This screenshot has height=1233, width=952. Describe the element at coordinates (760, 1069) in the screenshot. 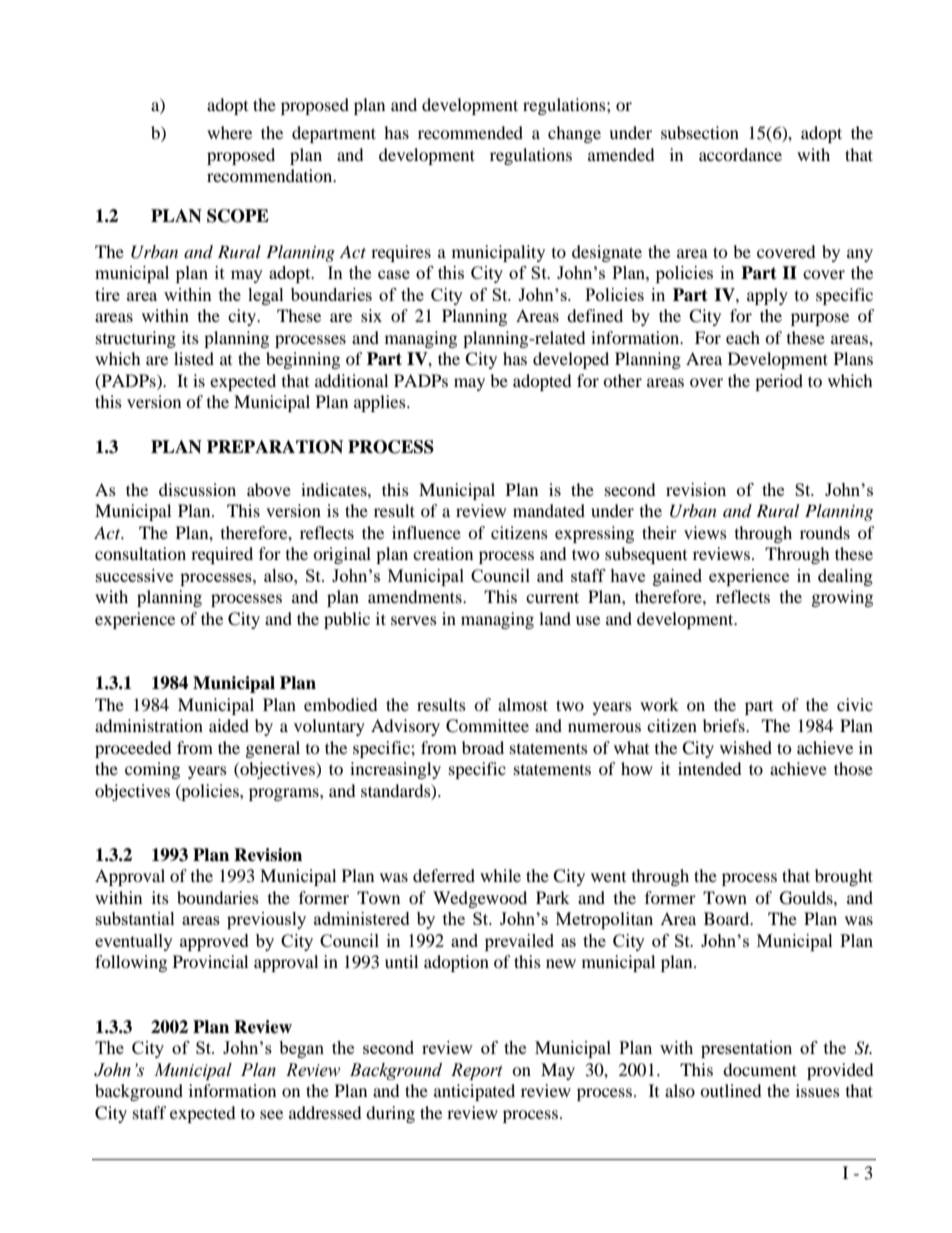

I see `document` at that location.
